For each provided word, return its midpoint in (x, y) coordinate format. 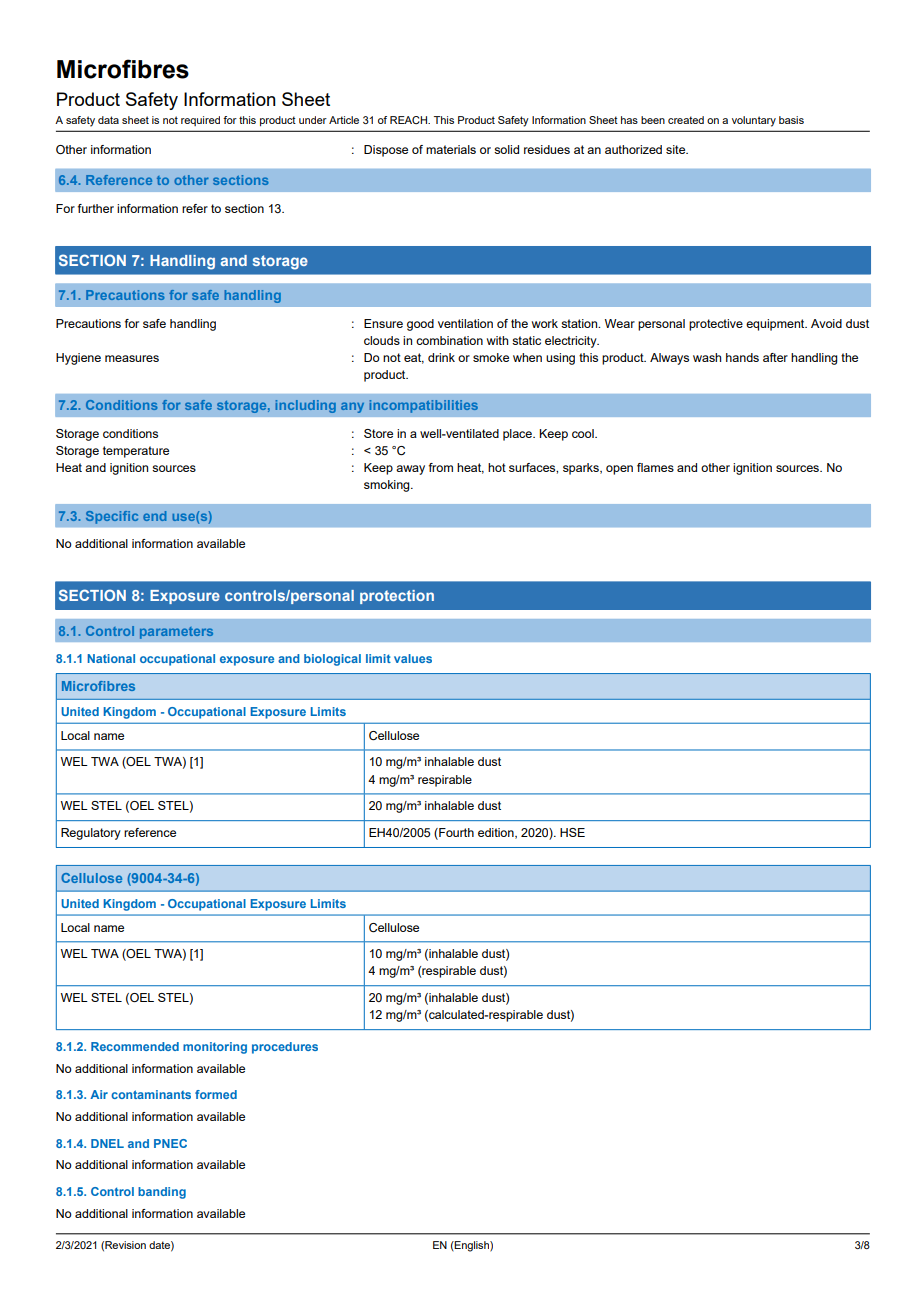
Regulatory (91, 834)
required (200, 121)
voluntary (754, 121)
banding (162, 1193)
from (441, 467)
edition (497, 833)
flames (655, 467)
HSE (572, 832)
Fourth (455, 834)
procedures (285, 1048)
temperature (136, 452)
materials (451, 149)
